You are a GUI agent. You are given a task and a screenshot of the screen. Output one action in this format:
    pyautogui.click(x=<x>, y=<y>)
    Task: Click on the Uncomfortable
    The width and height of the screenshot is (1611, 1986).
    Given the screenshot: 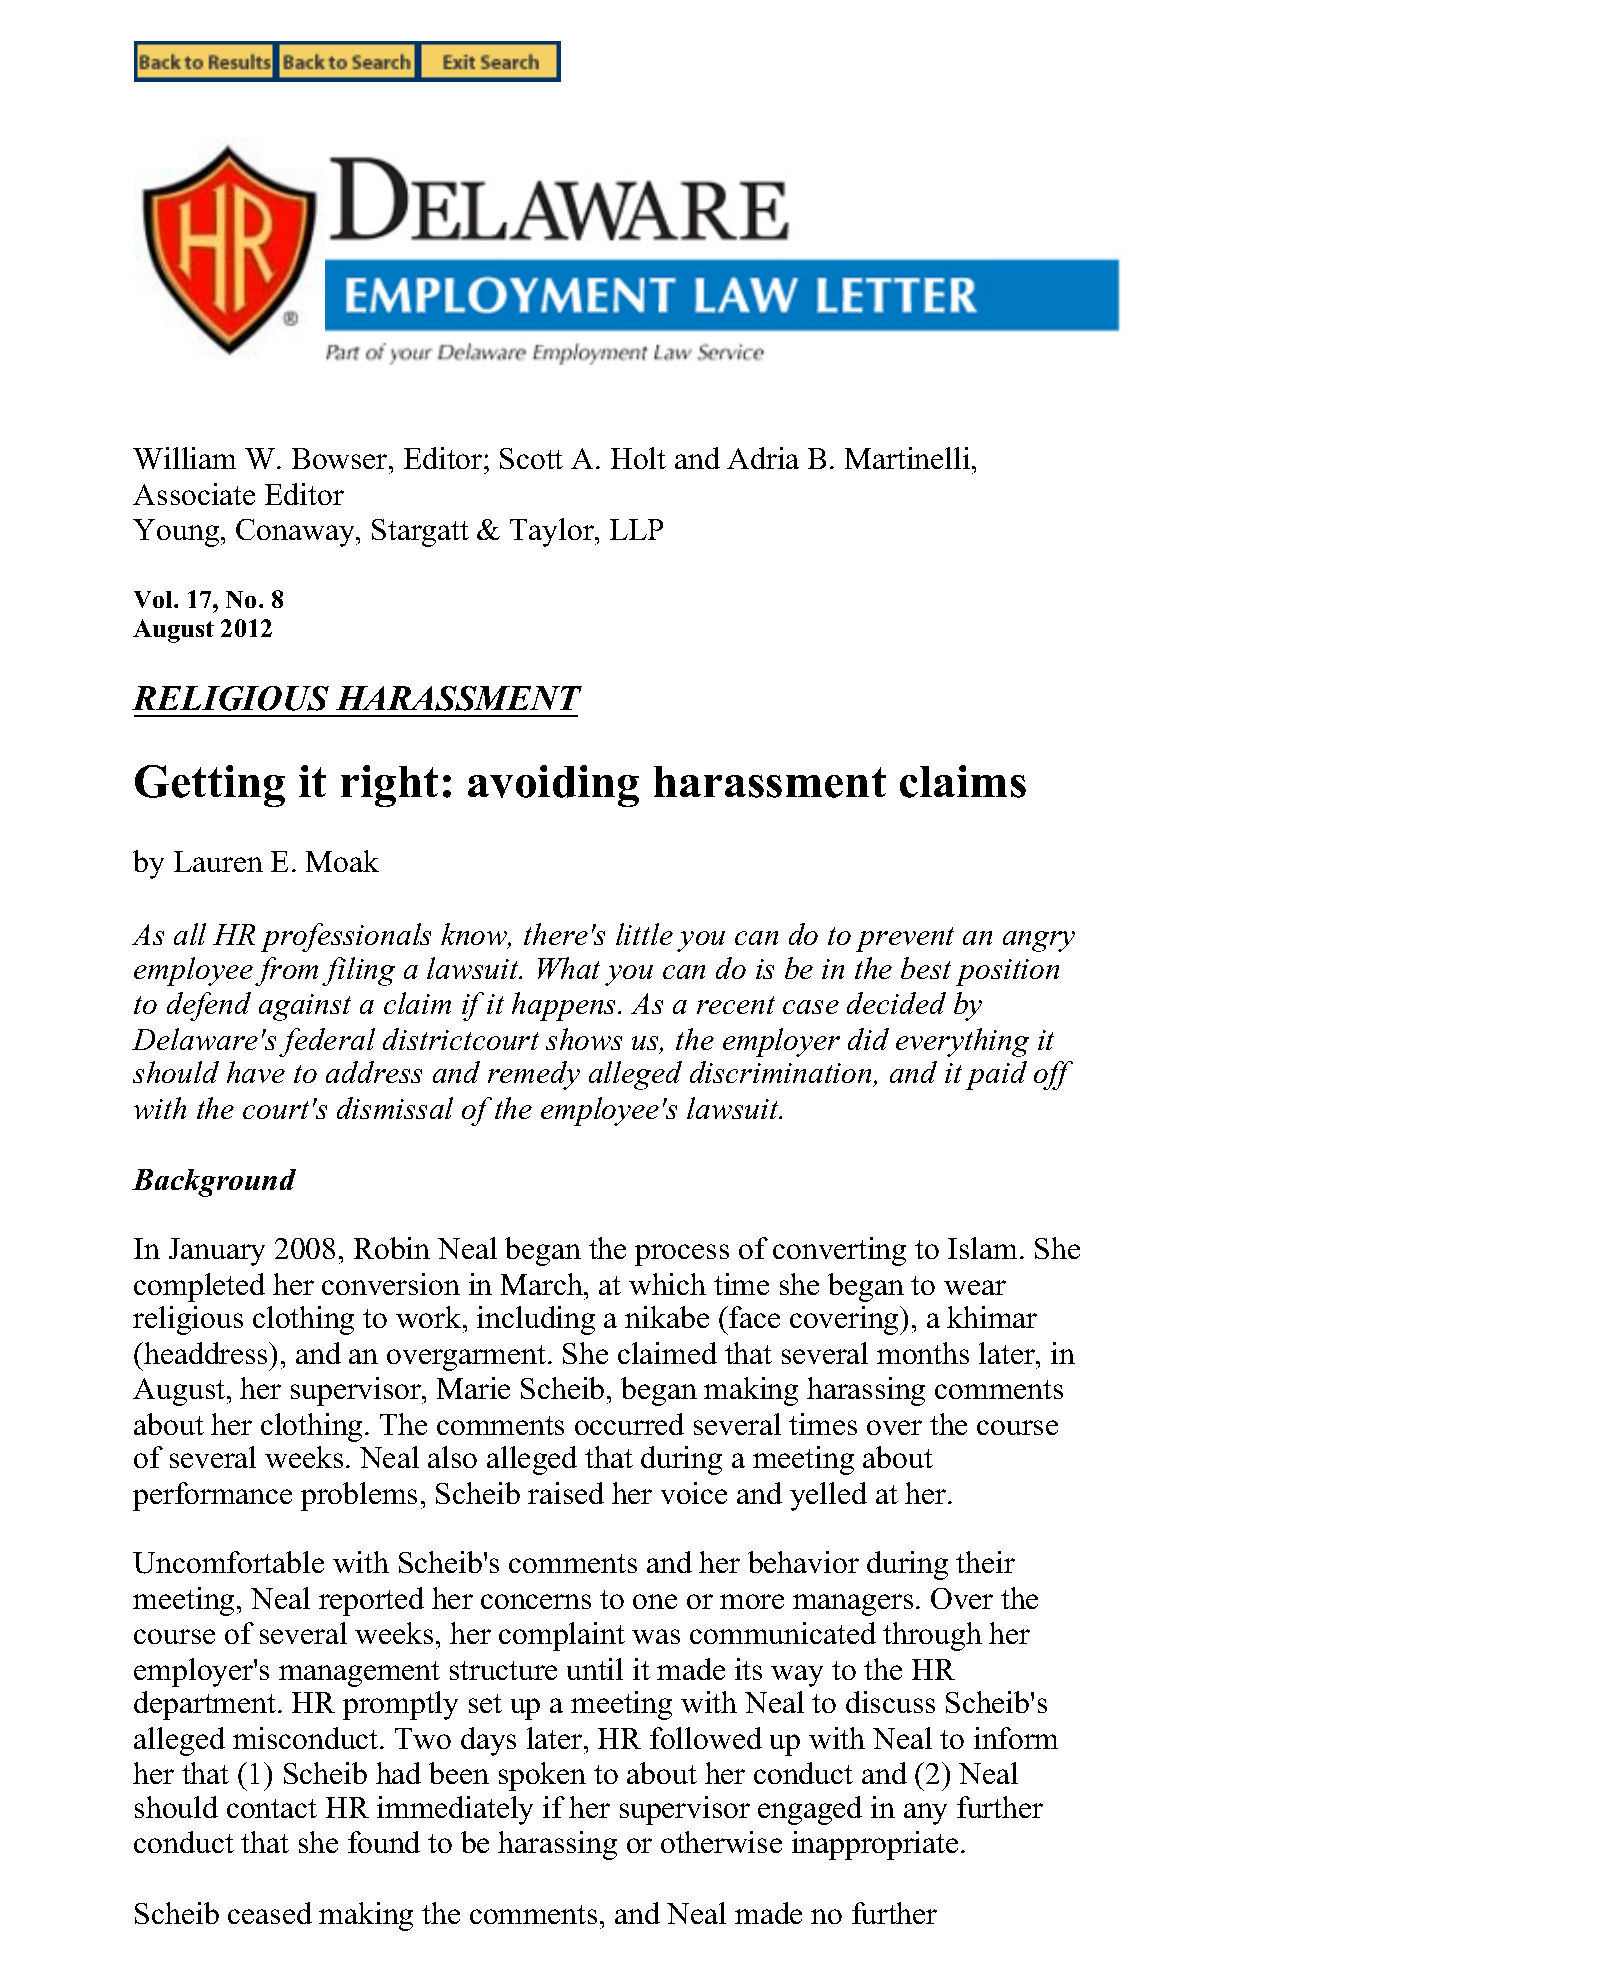 What is the action you would take?
    pyautogui.click(x=228, y=1562)
